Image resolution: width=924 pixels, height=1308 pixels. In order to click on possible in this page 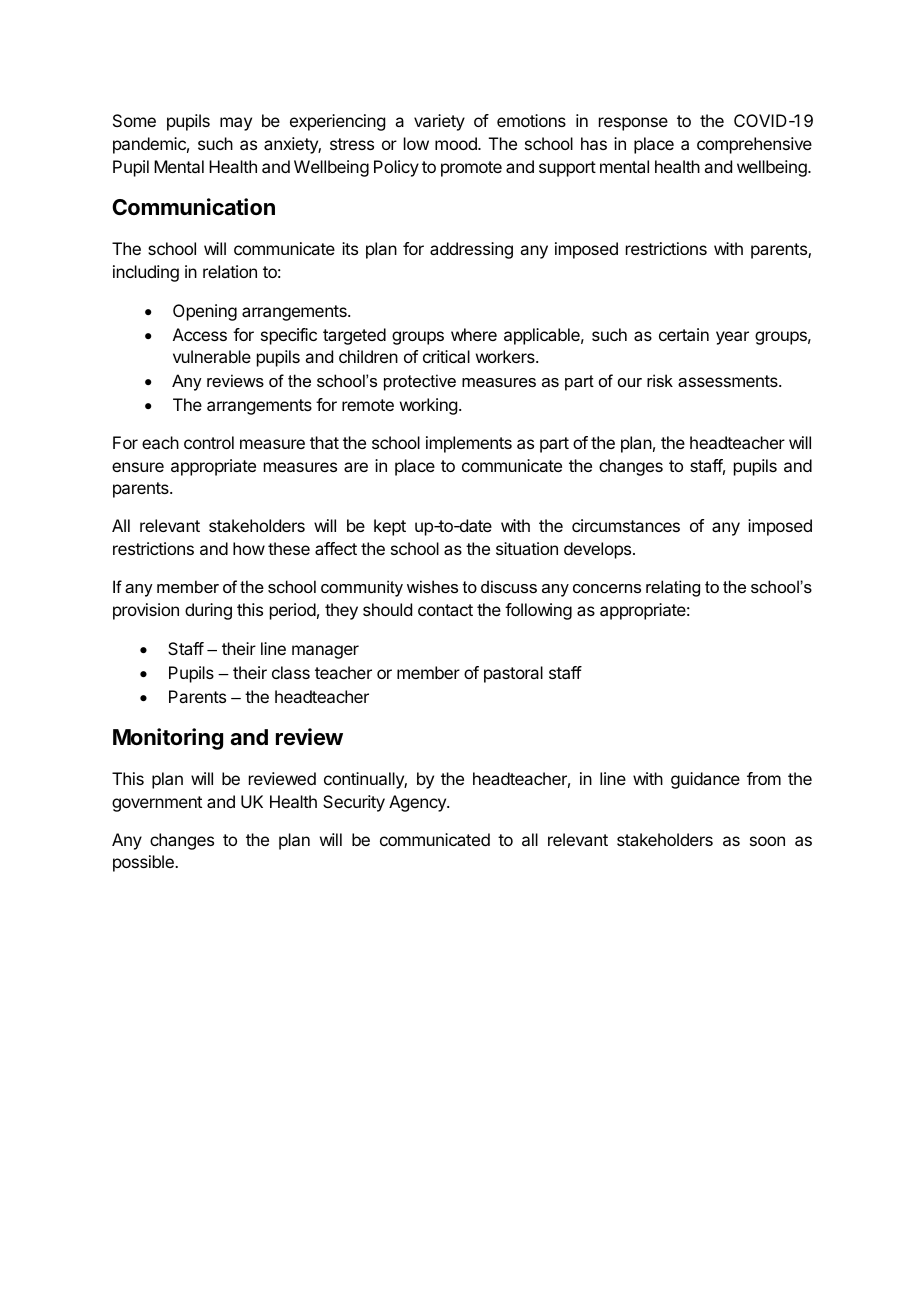, I will do `click(144, 863)`.
